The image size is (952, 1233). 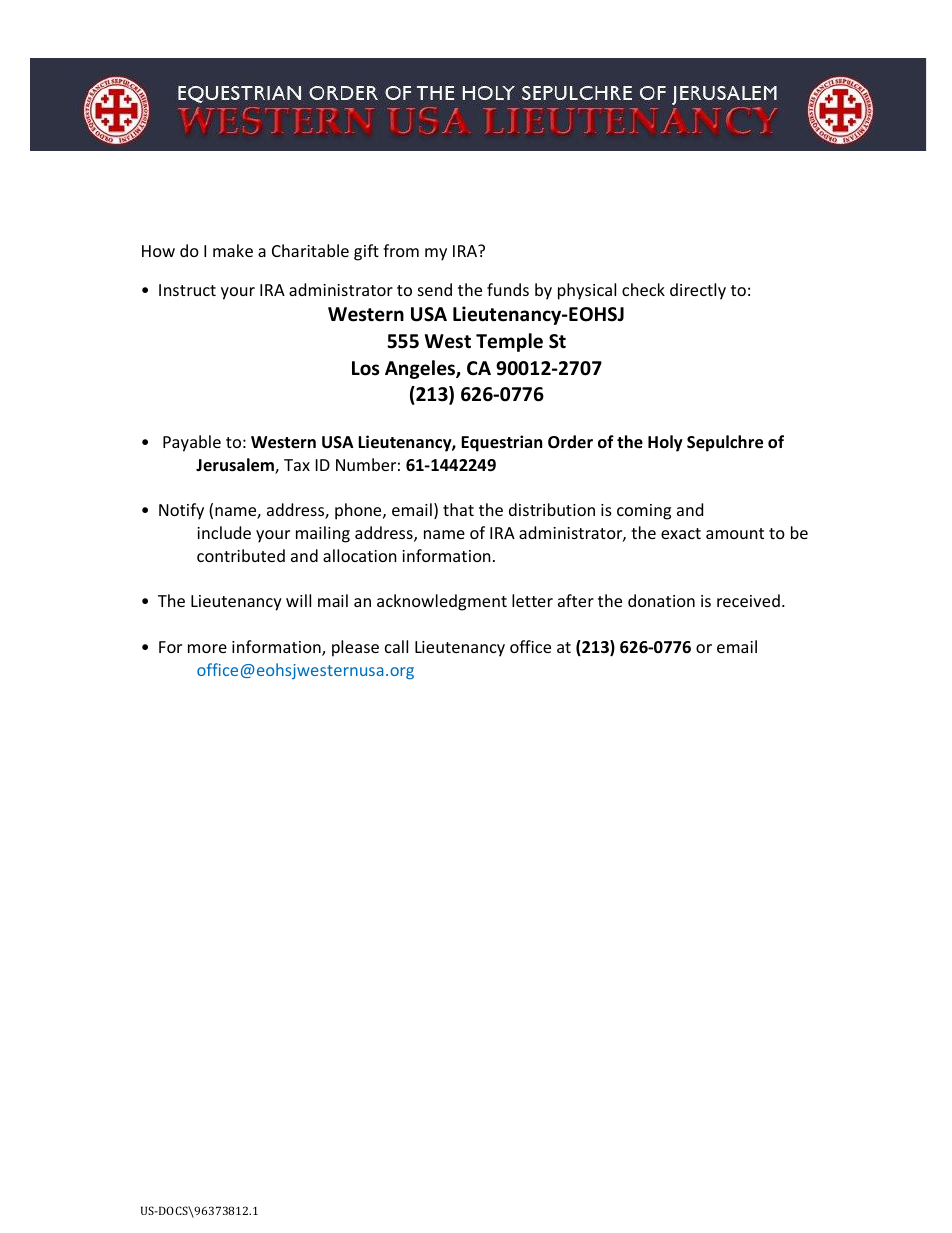 I want to click on from, so click(x=401, y=250).
